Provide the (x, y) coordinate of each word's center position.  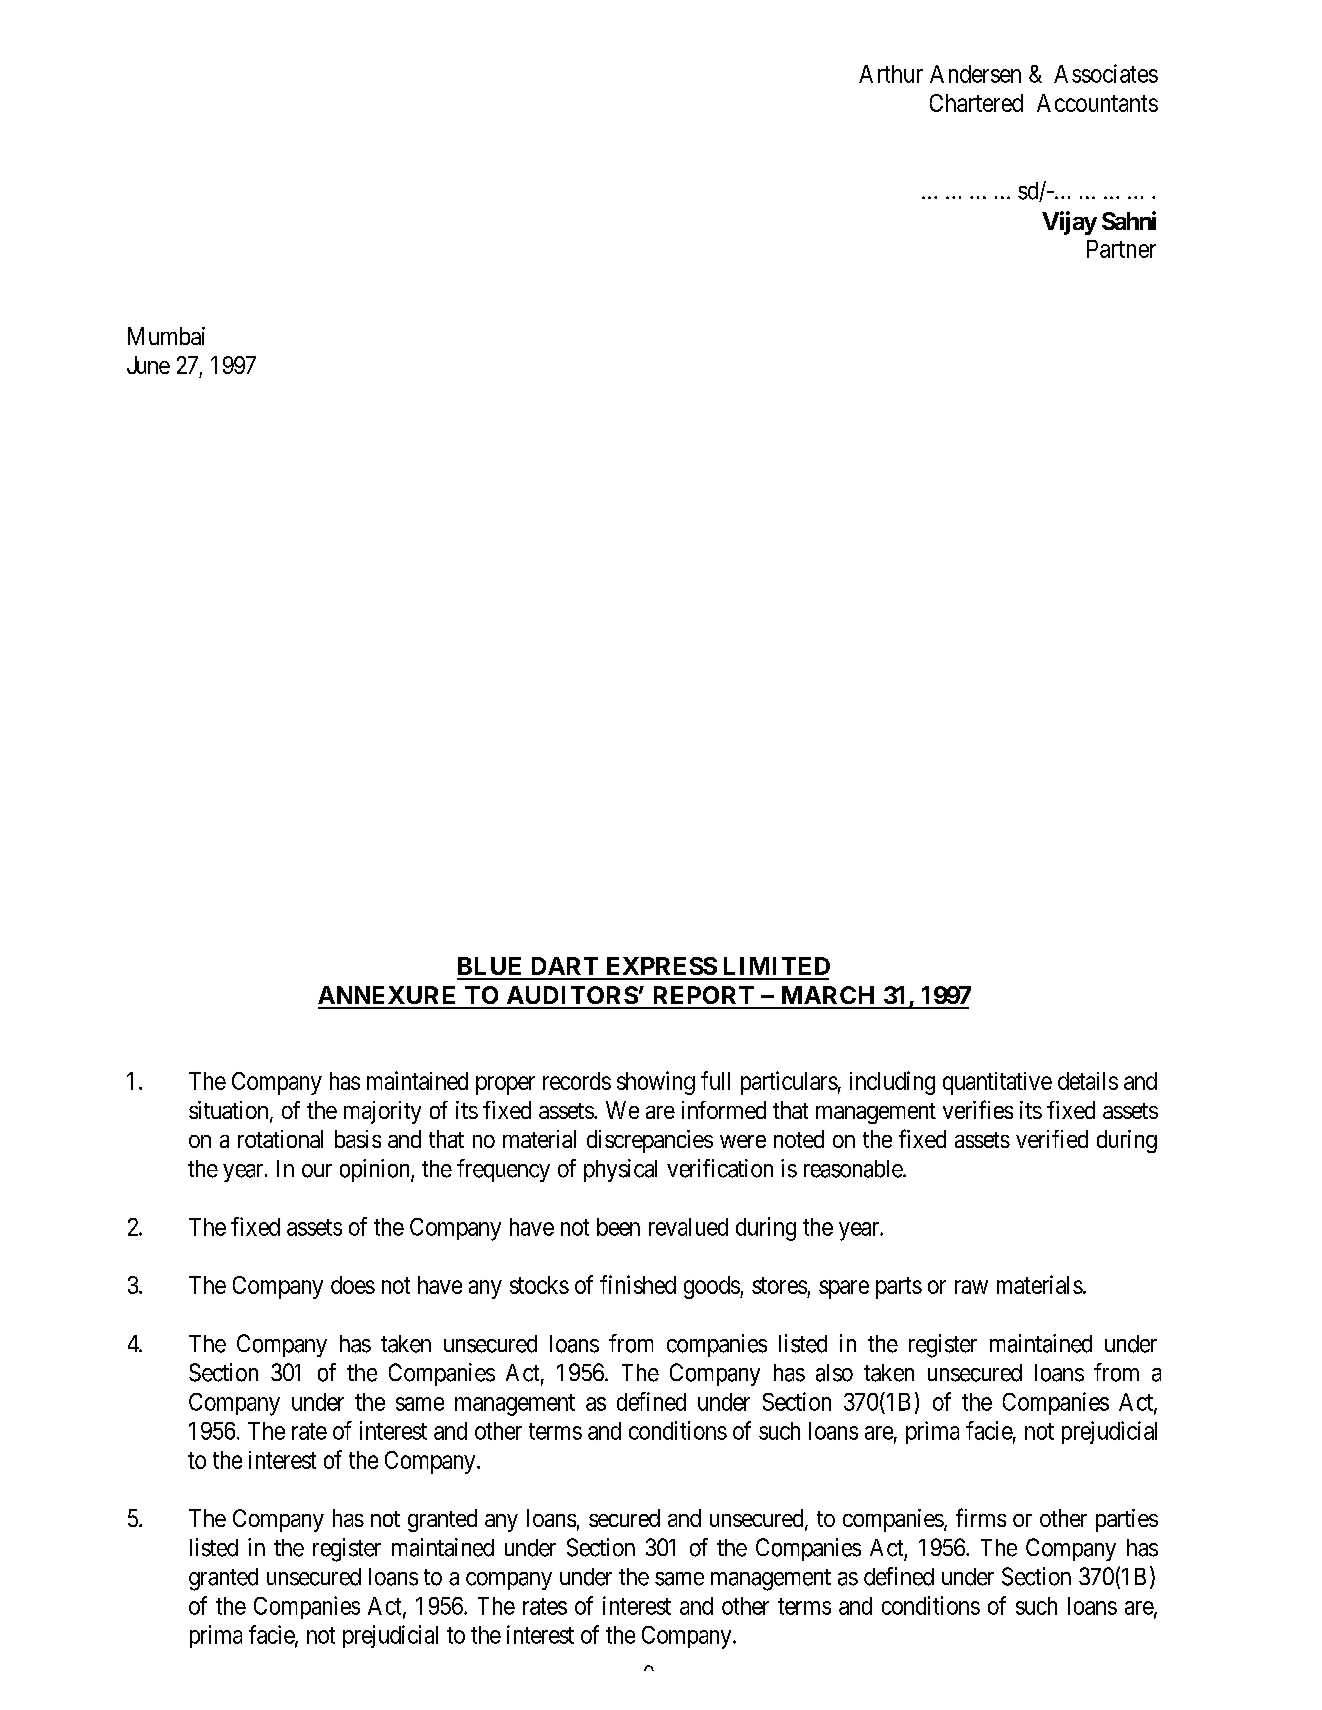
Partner (1121, 249)
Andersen (975, 74)
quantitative (997, 1083)
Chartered (976, 103)
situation (230, 1111)
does (353, 1285)
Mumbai (166, 336)
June (148, 365)
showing (656, 1083)
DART (565, 966)
